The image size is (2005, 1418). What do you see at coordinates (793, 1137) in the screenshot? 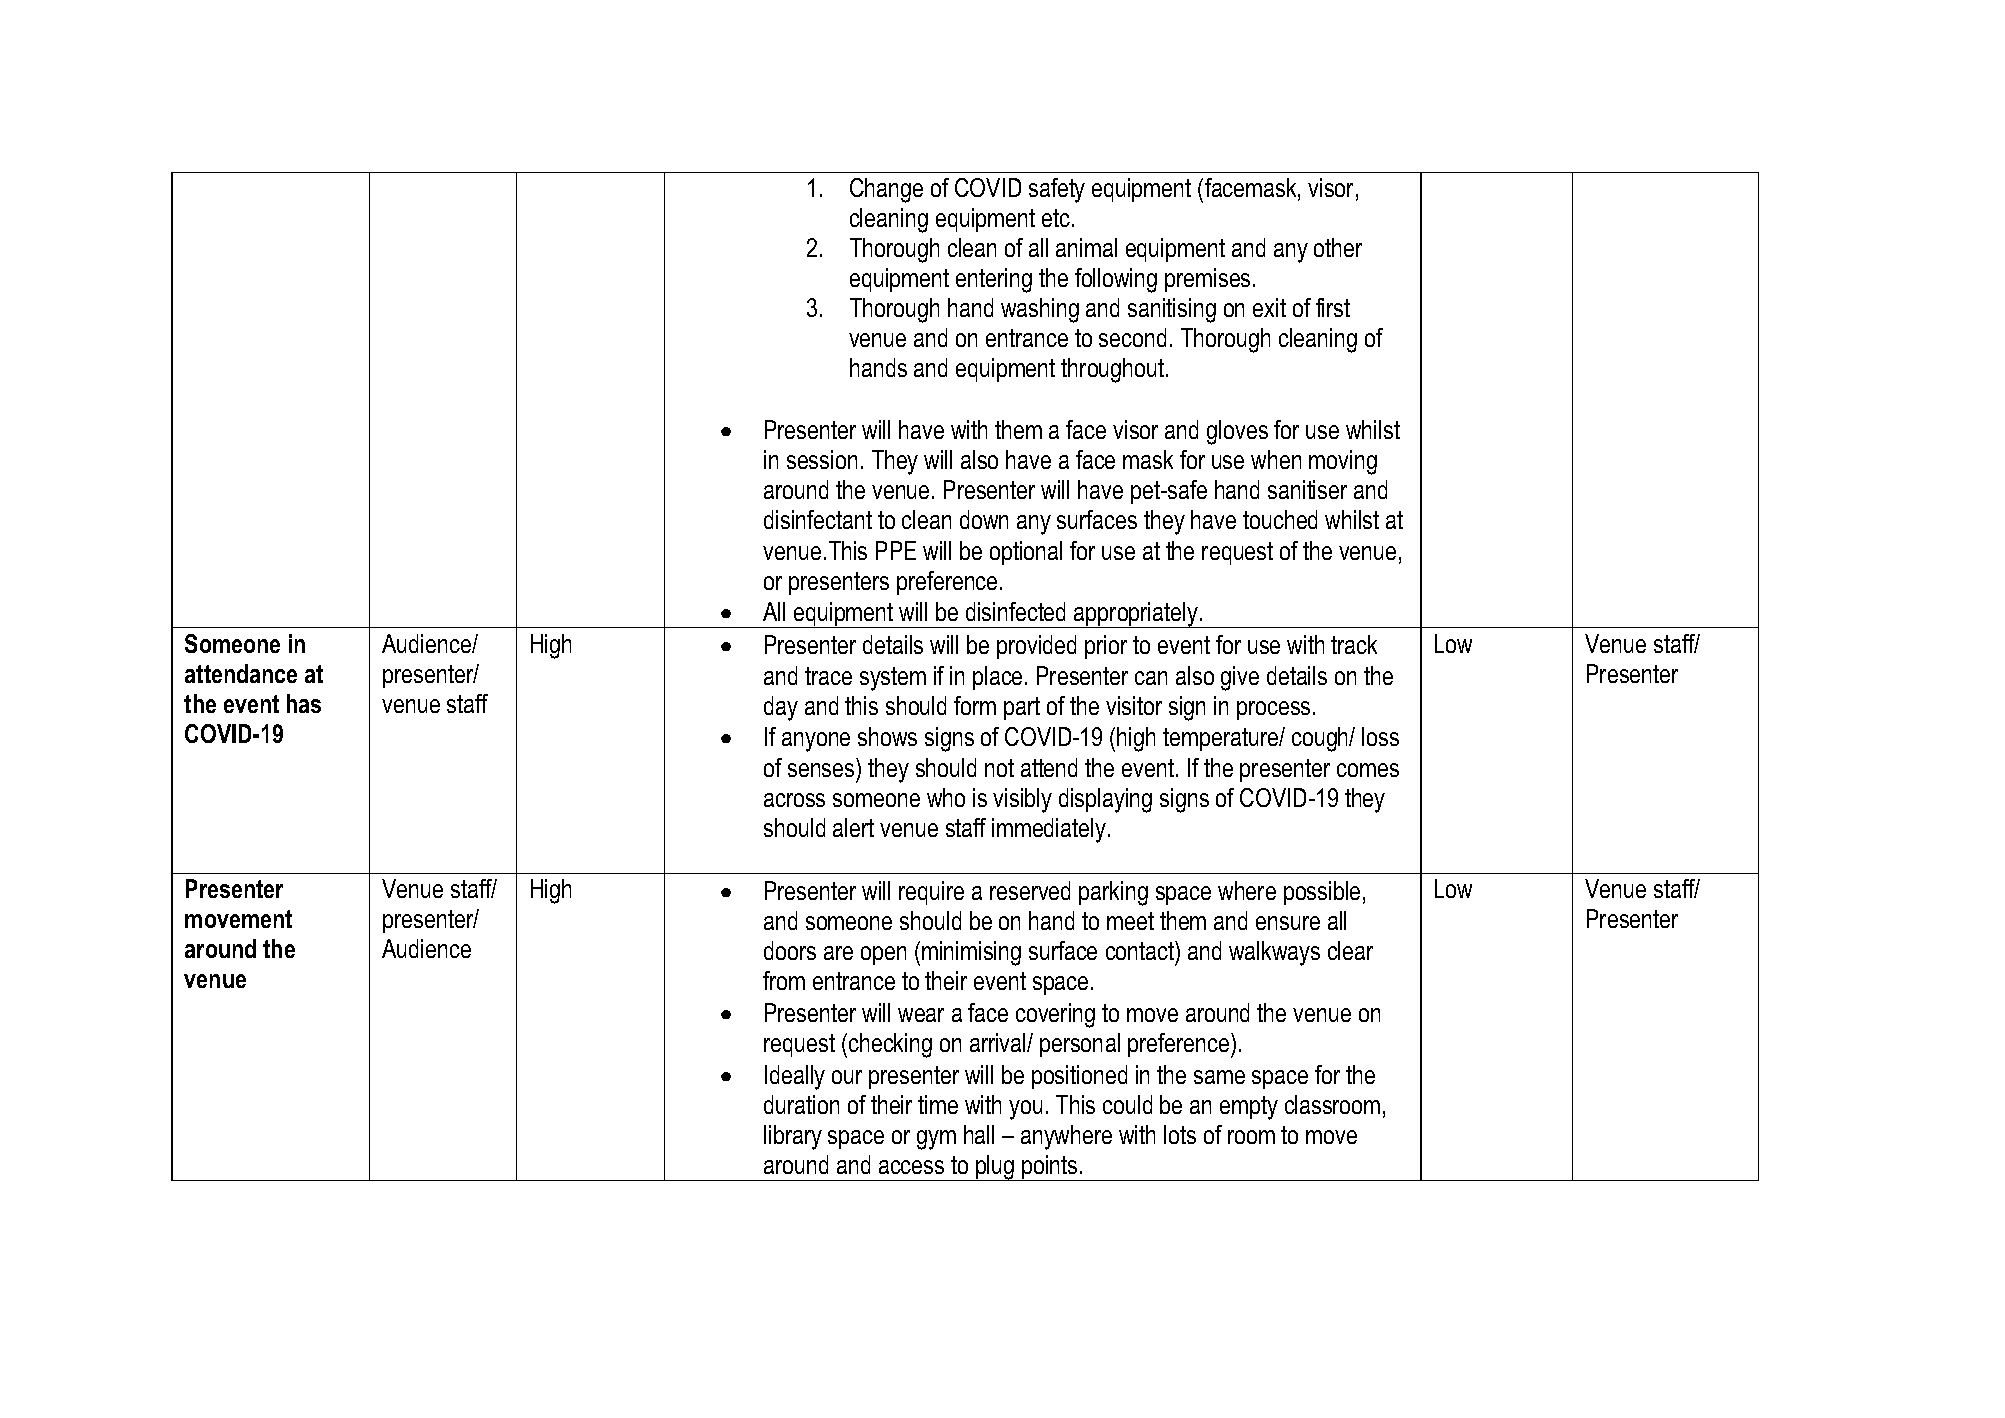
I see `library` at bounding box center [793, 1137].
